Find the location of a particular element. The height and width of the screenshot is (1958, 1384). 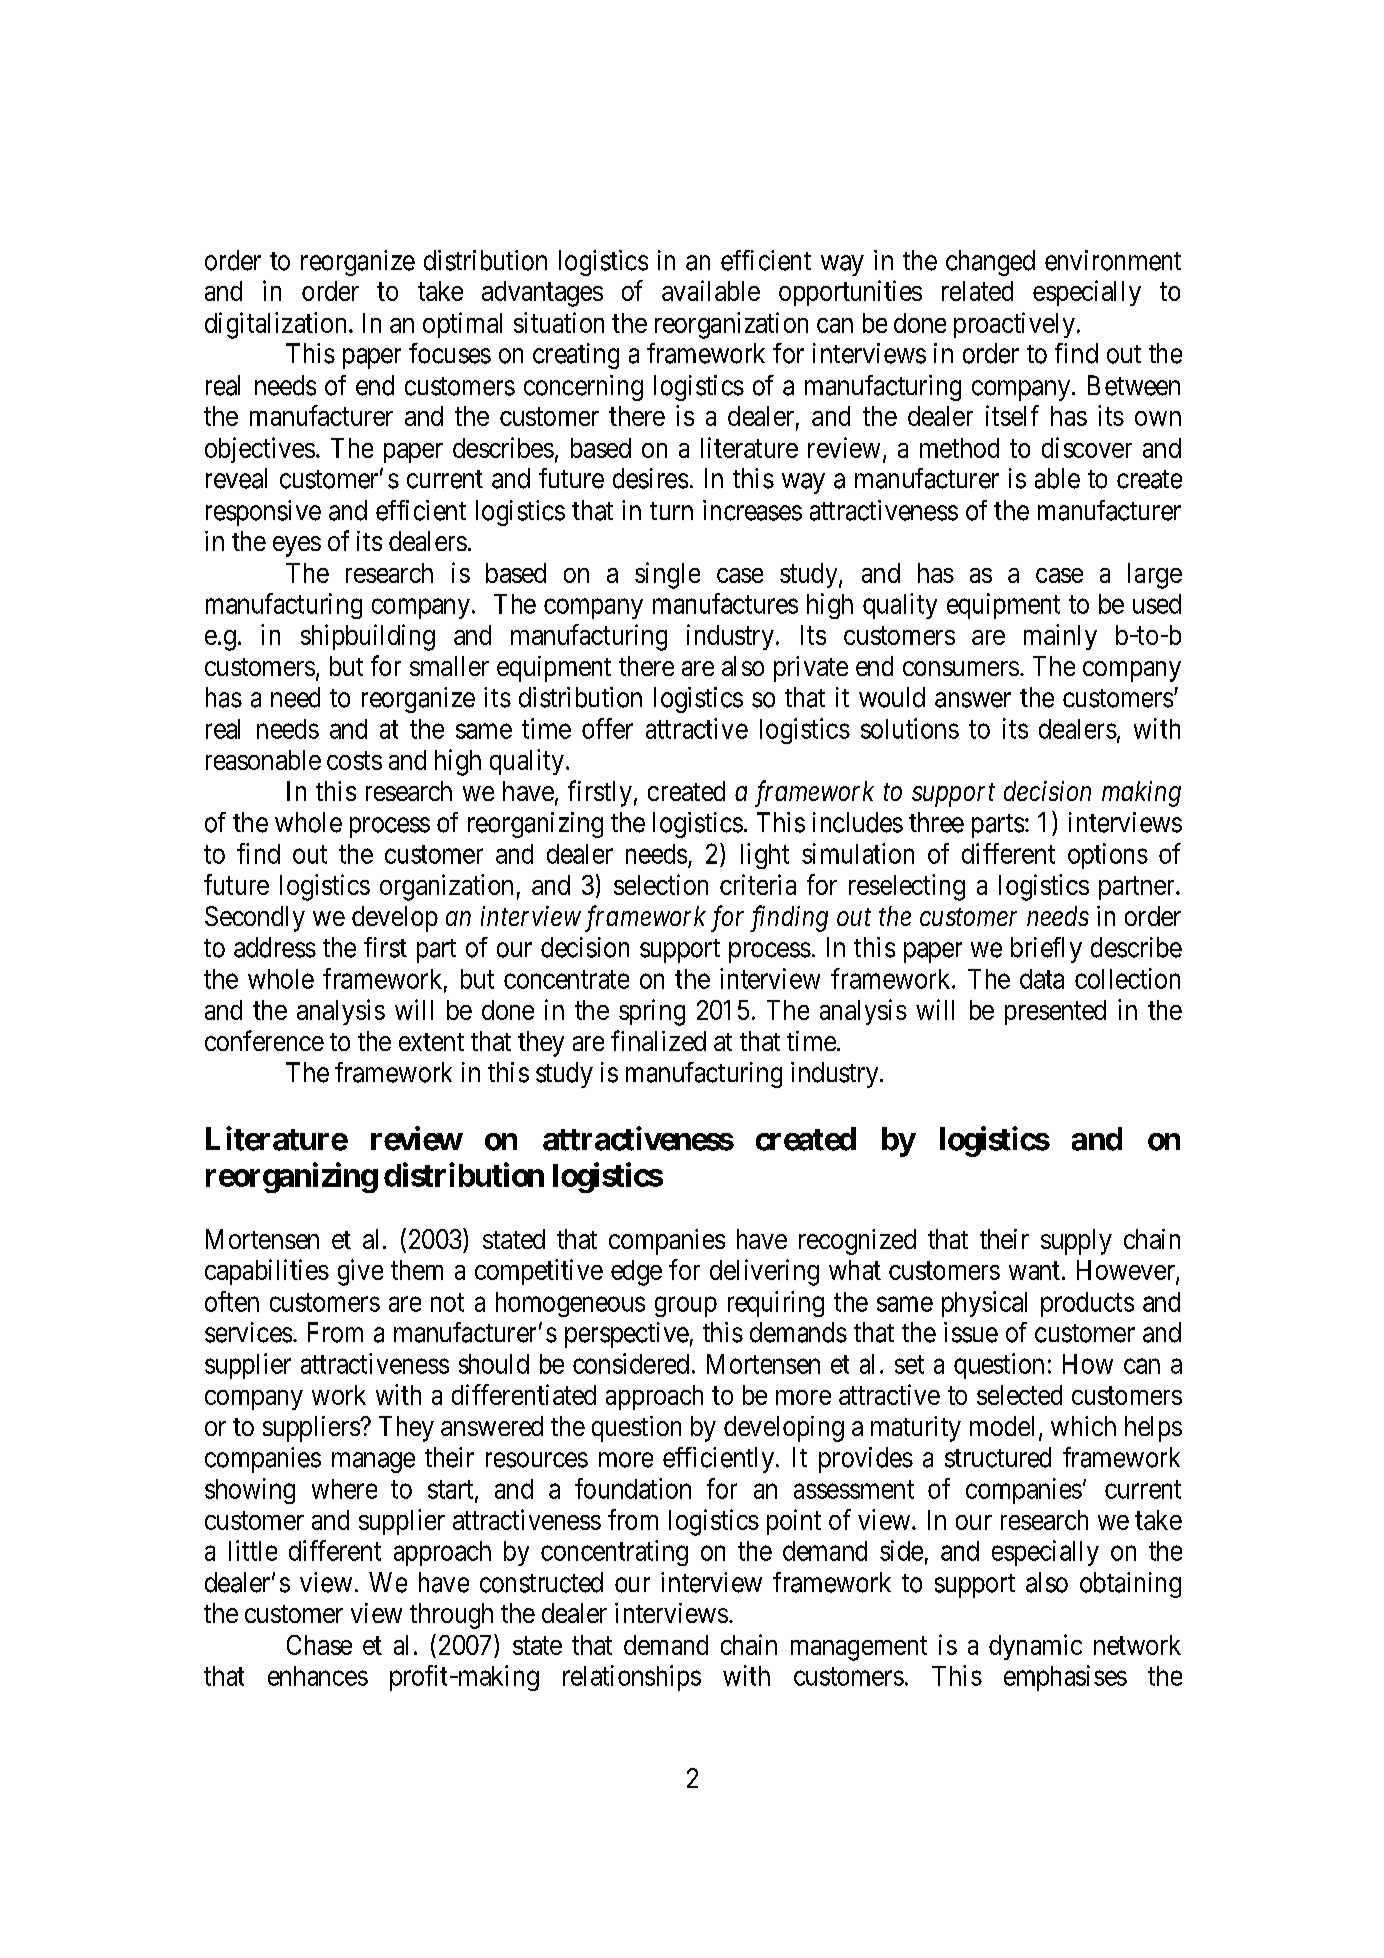

products is located at coordinates (1087, 1304).
